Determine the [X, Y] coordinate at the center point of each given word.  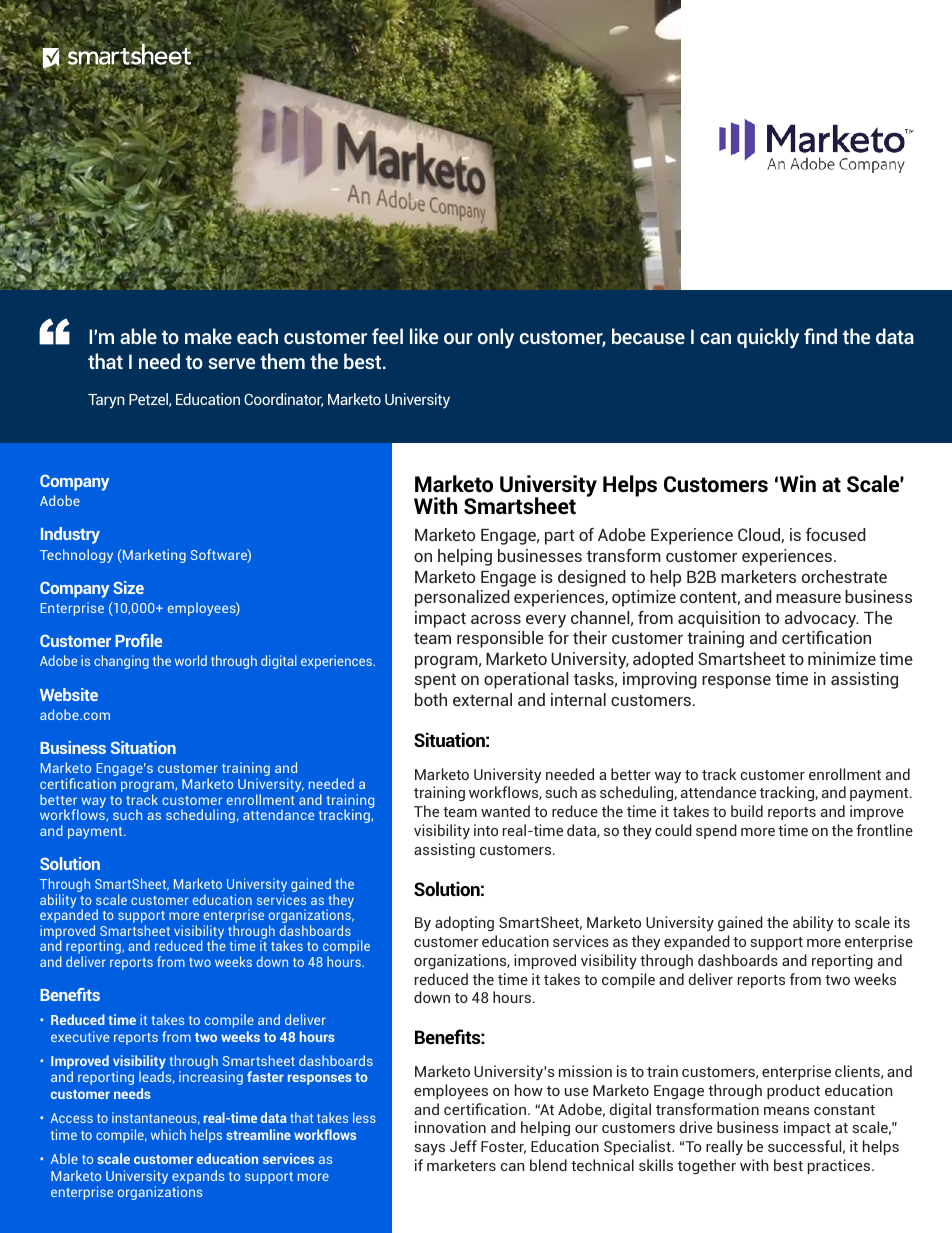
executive [80, 1036]
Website [69, 694]
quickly [768, 338]
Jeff [463, 1146]
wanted [505, 811]
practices [840, 1166]
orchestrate [844, 576]
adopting [464, 923]
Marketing [153, 556]
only [496, 338]
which [168, 1134]
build [747, 811]
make [208, 336]
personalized [462, 598]
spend [716, 831]
